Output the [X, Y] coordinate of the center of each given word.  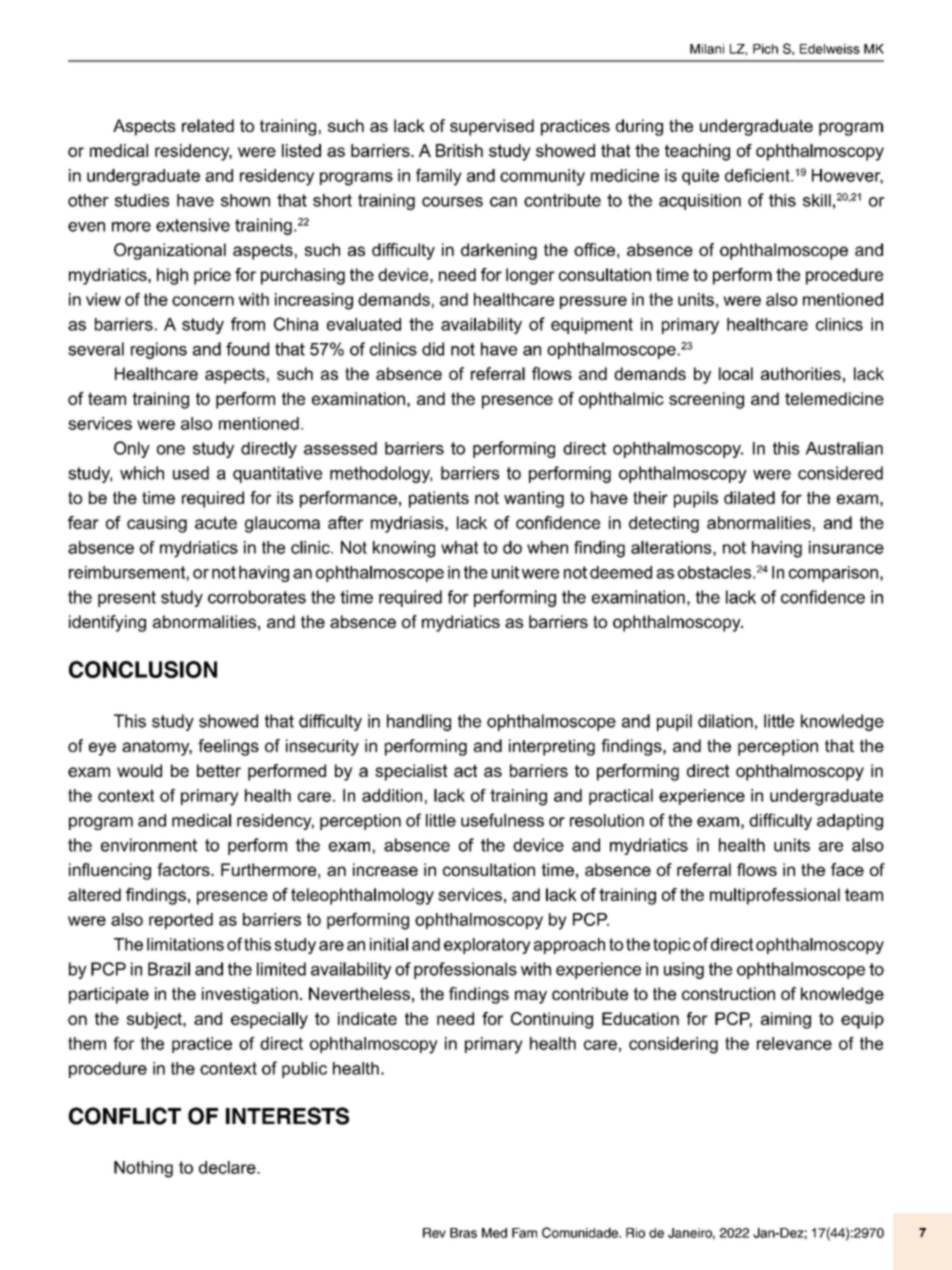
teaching [697, 152]
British [459, 150]
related [208, 125]
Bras [463, 1233]
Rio [635, 1233]
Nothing [143, 1169]
